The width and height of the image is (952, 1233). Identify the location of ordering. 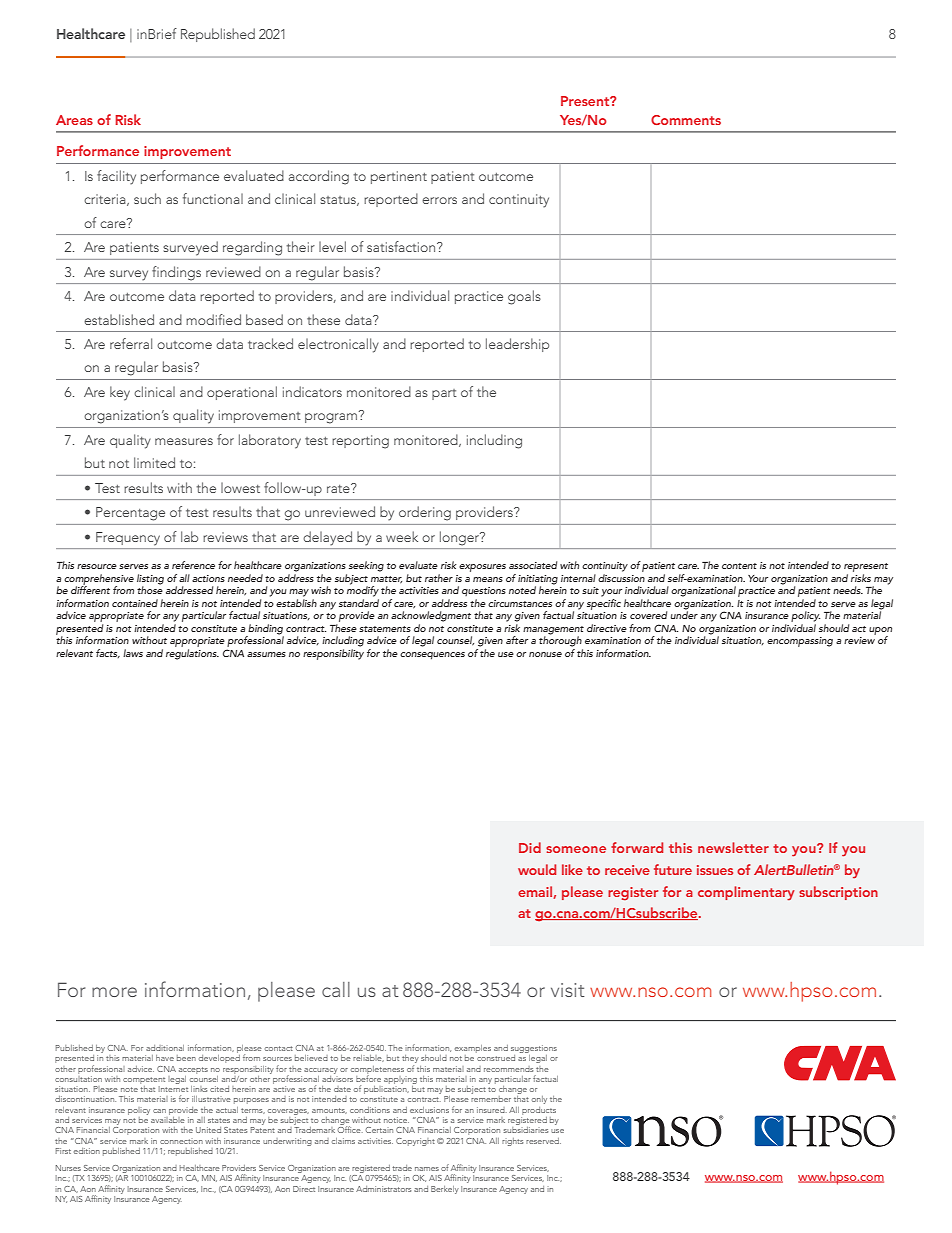
(425, 513).
